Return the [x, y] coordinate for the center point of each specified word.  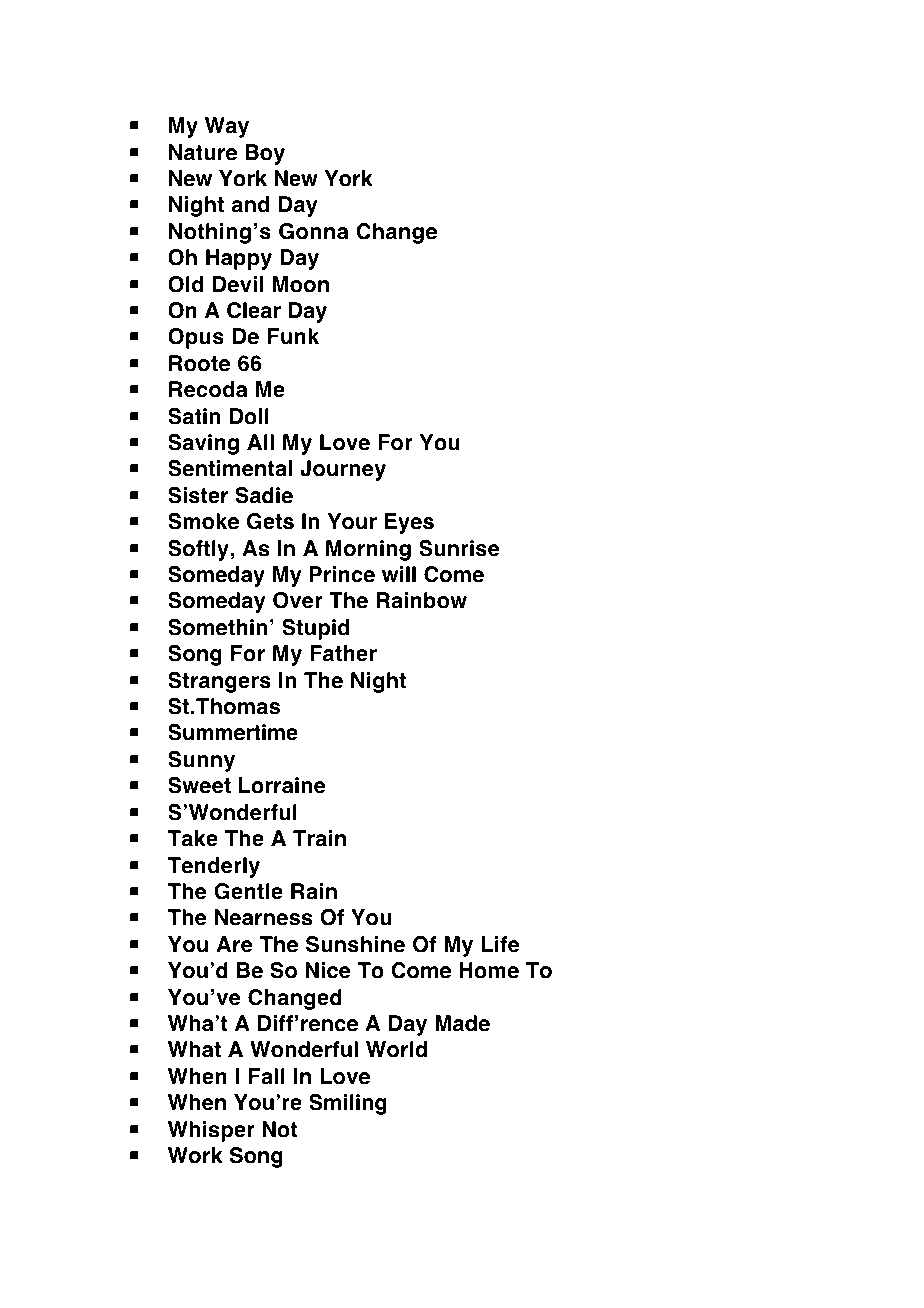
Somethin [217, 627]
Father [343, 653]
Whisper [211, 1131]
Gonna [313, 231]
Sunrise [459, 548]
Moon [301, 284]
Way [227, 127]
